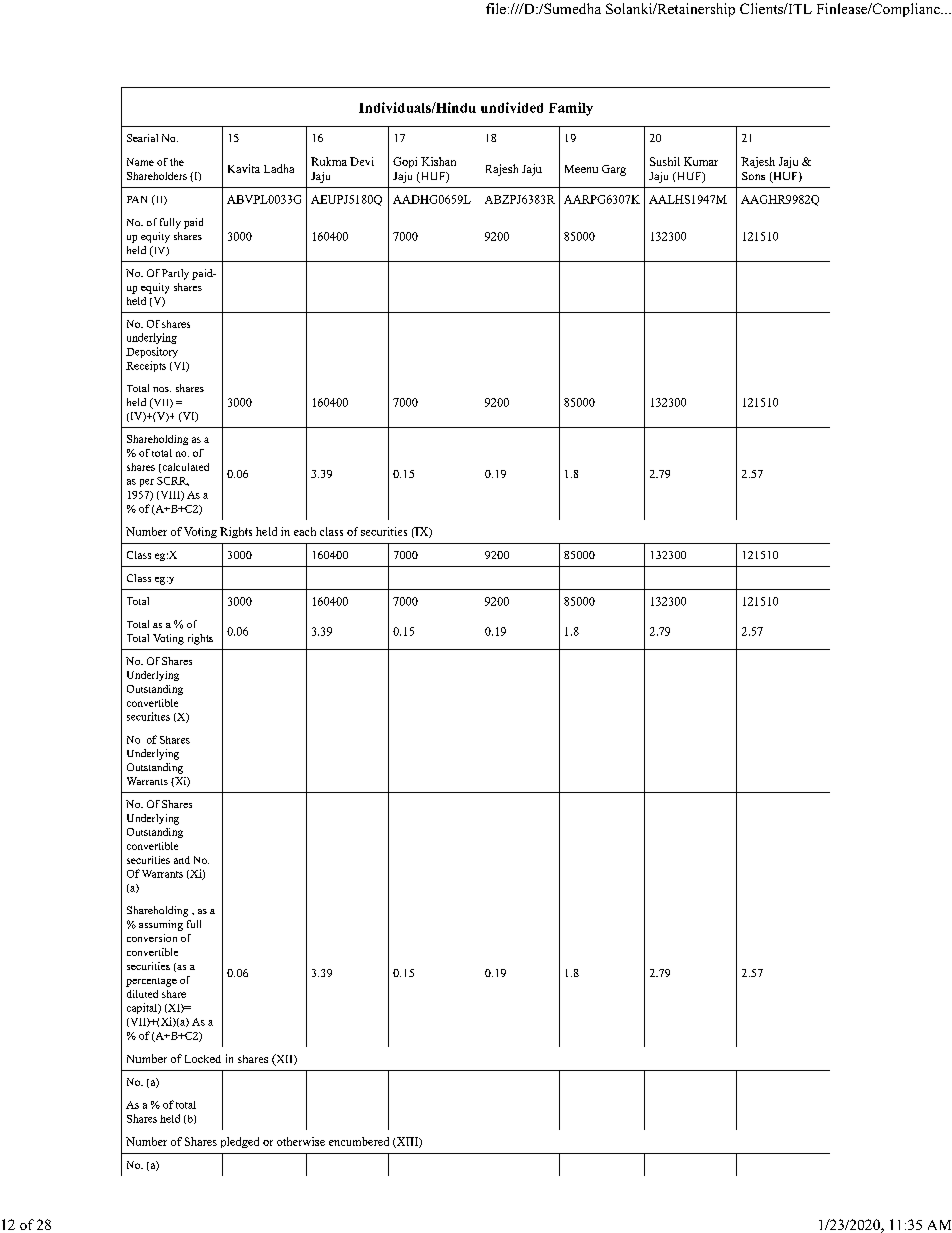 The width and height of the document is (952, 1233). I want to click on otherwise, so click(301, 1141).
